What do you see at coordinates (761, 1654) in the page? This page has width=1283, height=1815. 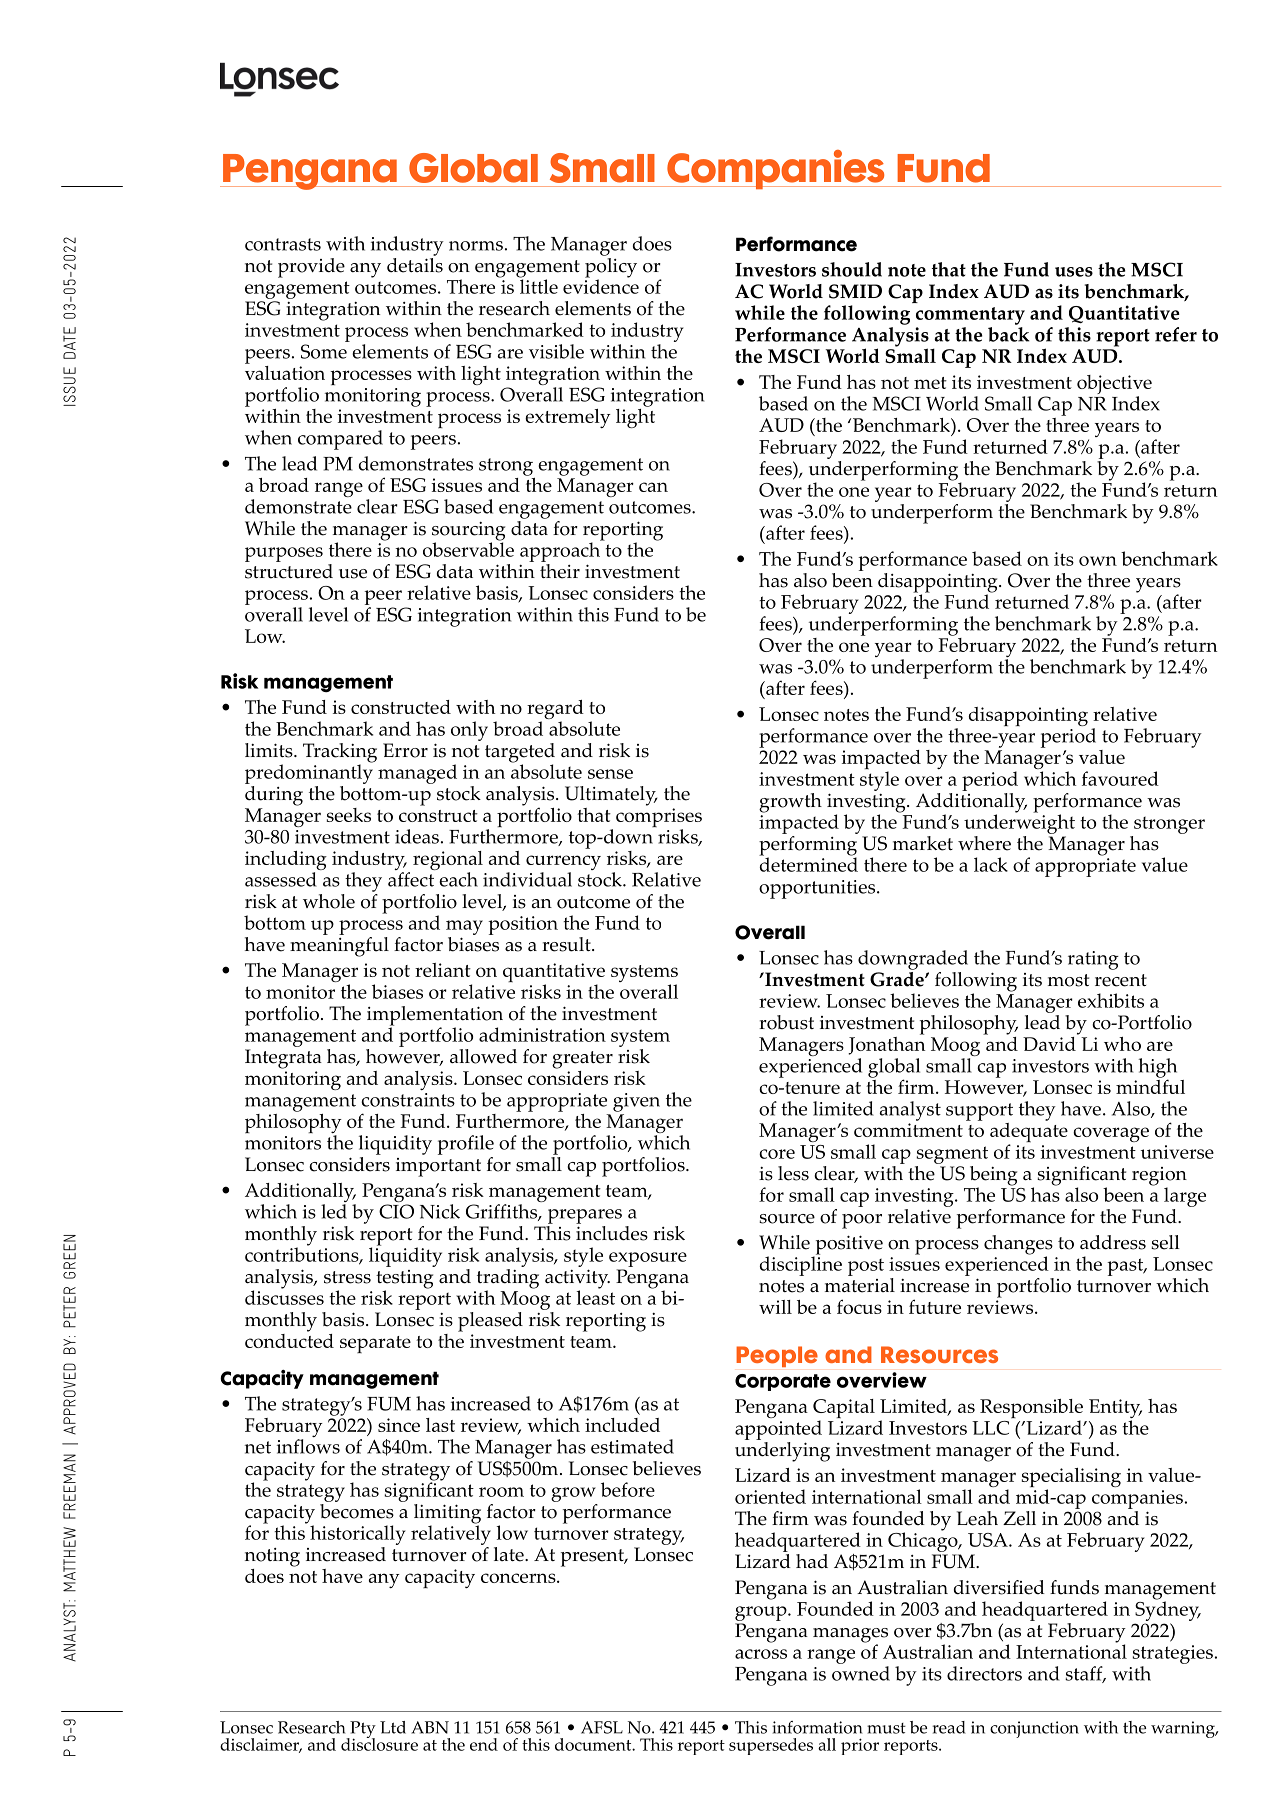 I see `across` at bounding box center [761, 1654].
